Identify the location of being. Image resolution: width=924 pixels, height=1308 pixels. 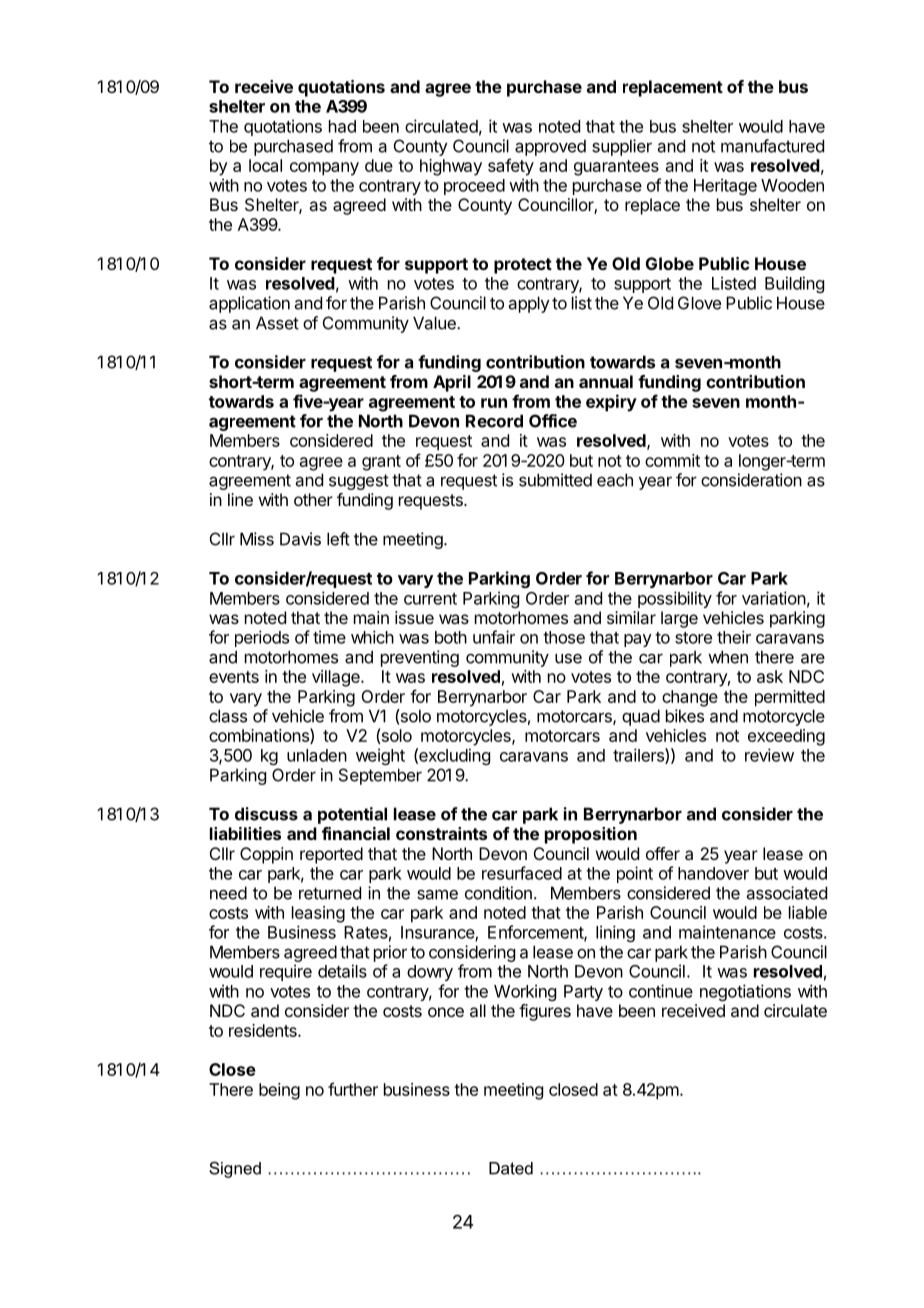
(279, 1091).
